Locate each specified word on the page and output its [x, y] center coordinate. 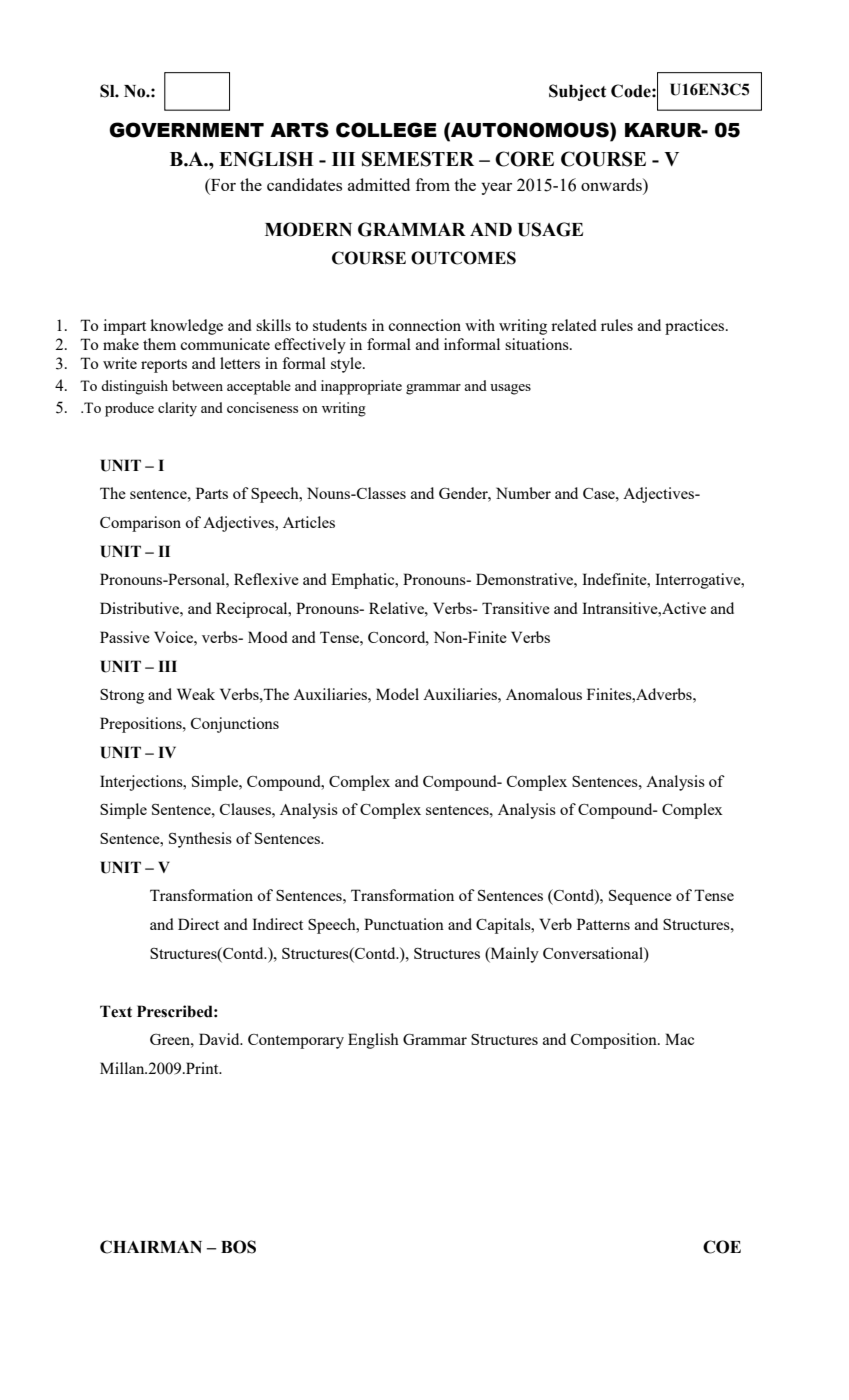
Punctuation [404, 924]
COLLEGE [386, 130]
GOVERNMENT [186, 130]
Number [523, 493]
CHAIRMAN [151, 1247]
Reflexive [266, 579]
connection [424, 325]
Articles [309, 522]
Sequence [640, 897]
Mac [679, 1039]
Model [397, 694]
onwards [612, 184]
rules [617, 325]
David [220, 1039]
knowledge [186, 327]
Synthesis [200, 840]
